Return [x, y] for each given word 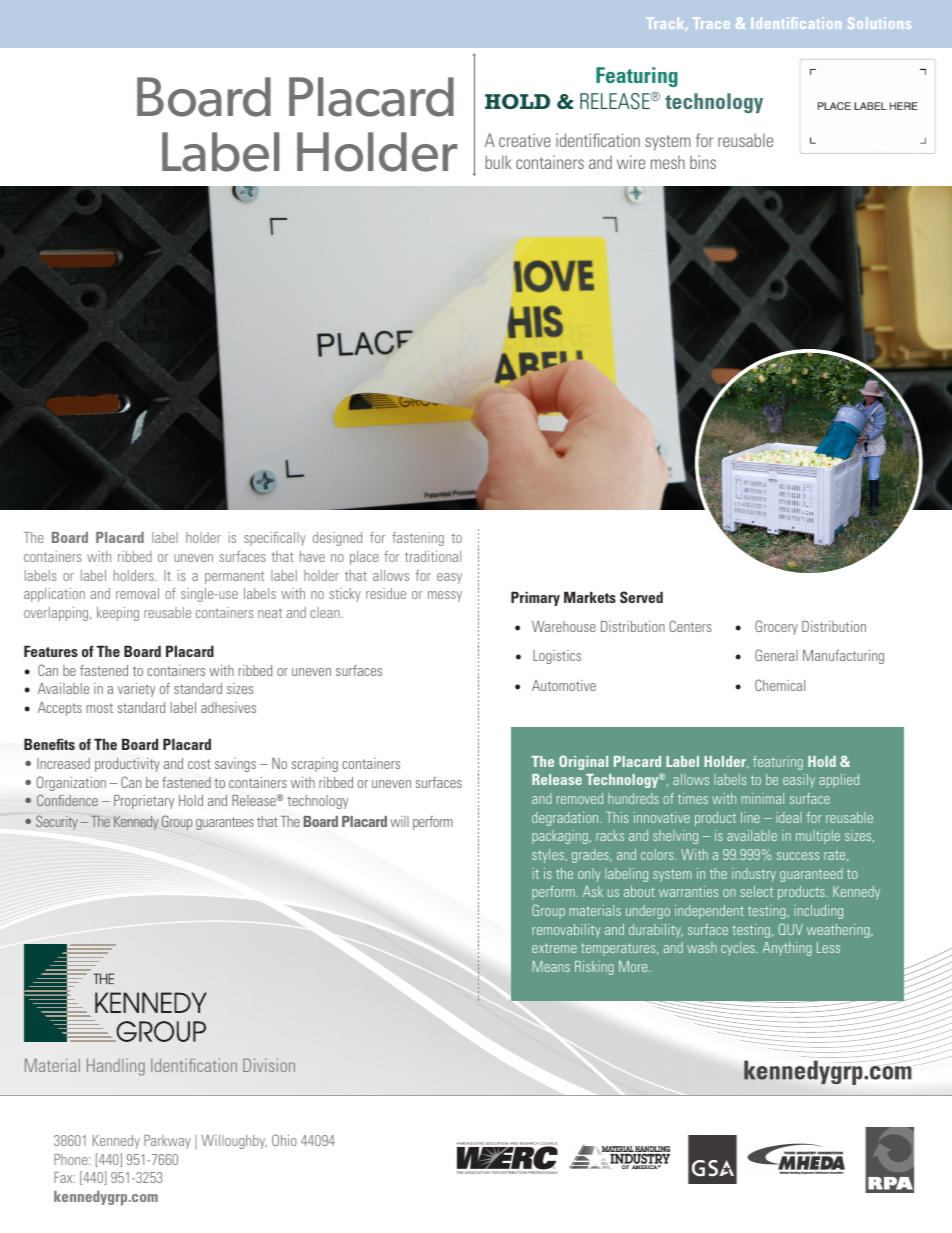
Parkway [167, 1142]
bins [703, 162]
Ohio [284, 1140]
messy [445, 596]
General [776, 655]
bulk [498, 162]
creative [525, 140]
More [634, 966]
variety [136, 690]
